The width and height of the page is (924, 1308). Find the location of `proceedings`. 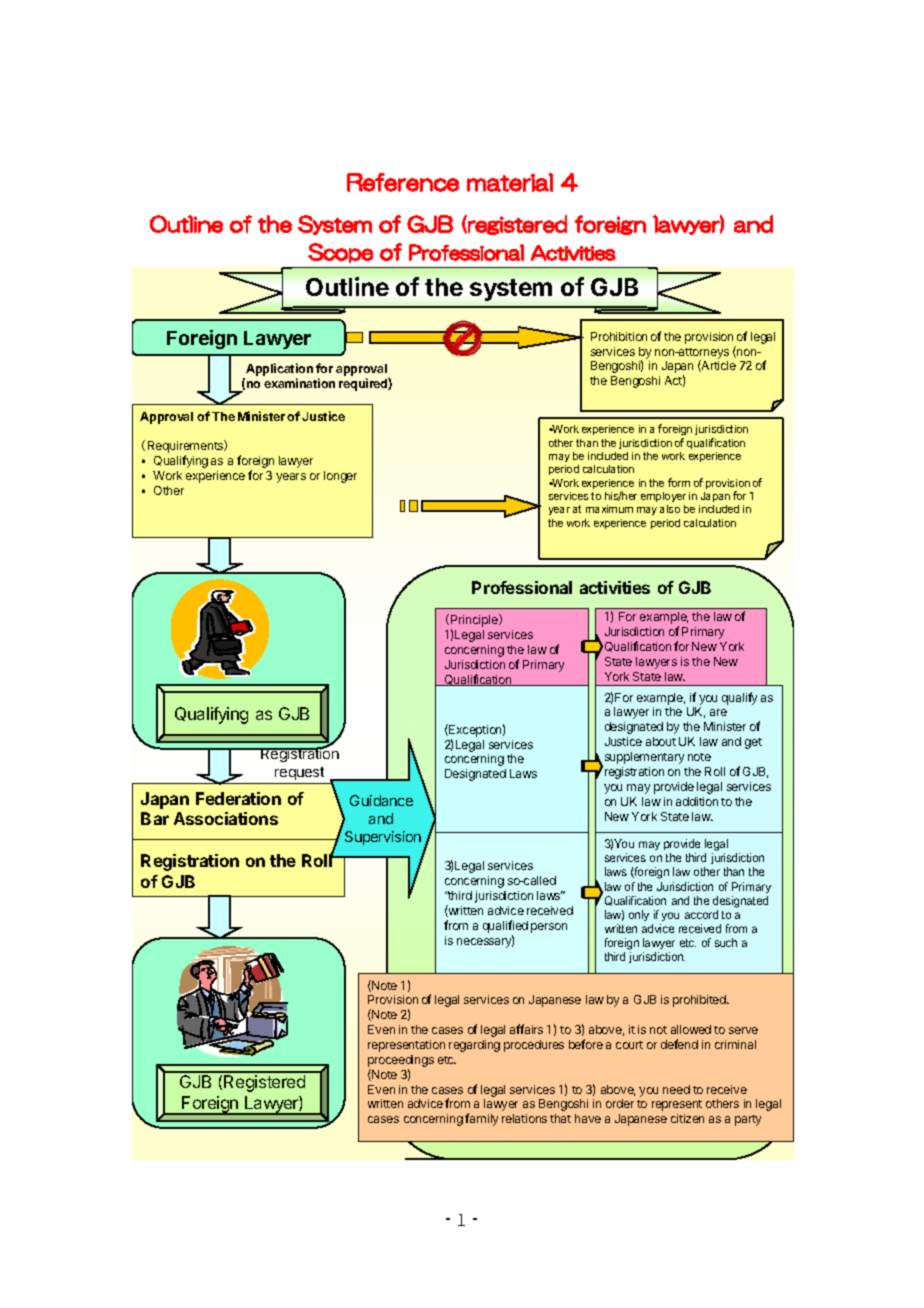

proceedings is located at coordinates (401, 1062).
